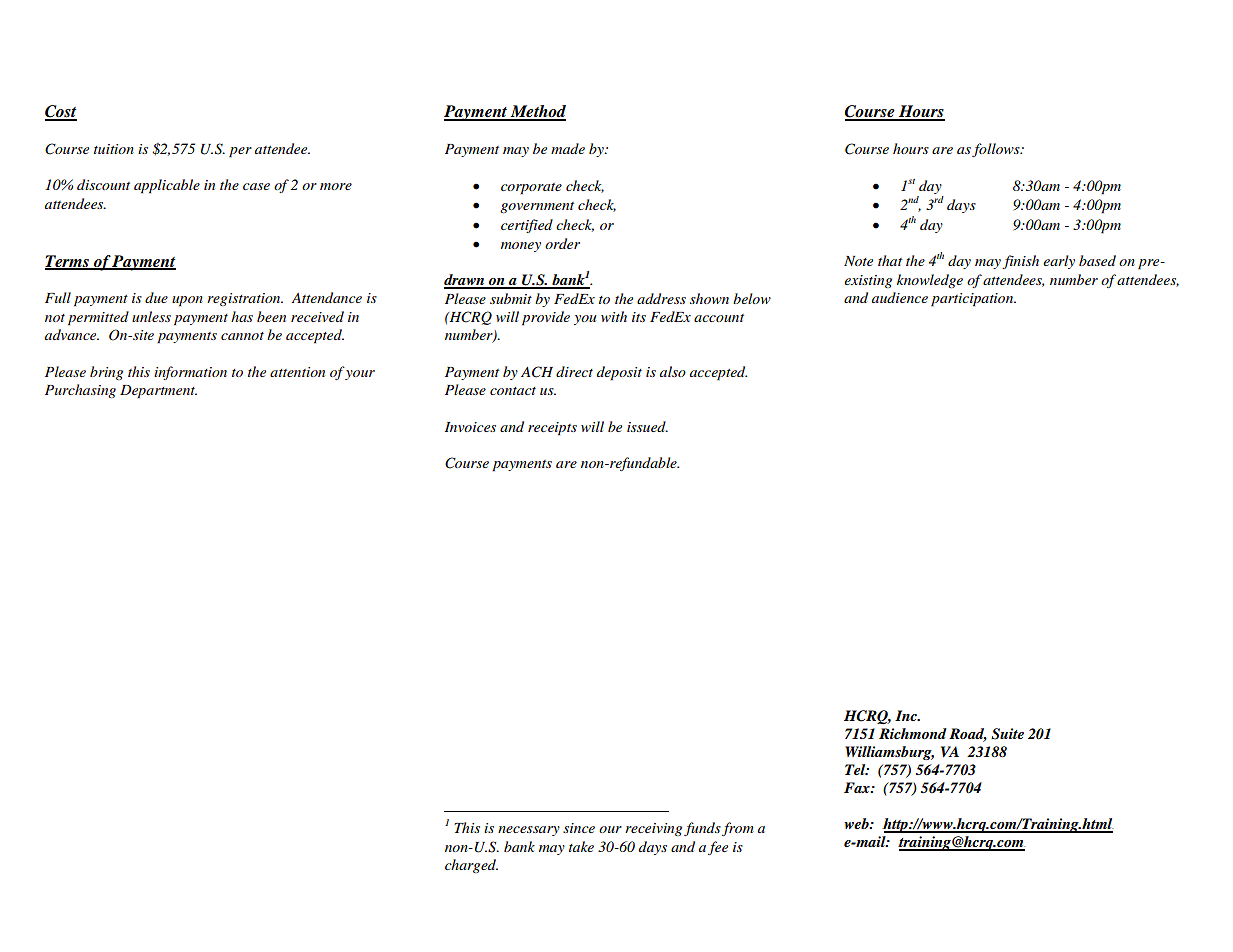 This screenshot has height=952, width=1233. I want to click on Richmond, so click(913, 733).
